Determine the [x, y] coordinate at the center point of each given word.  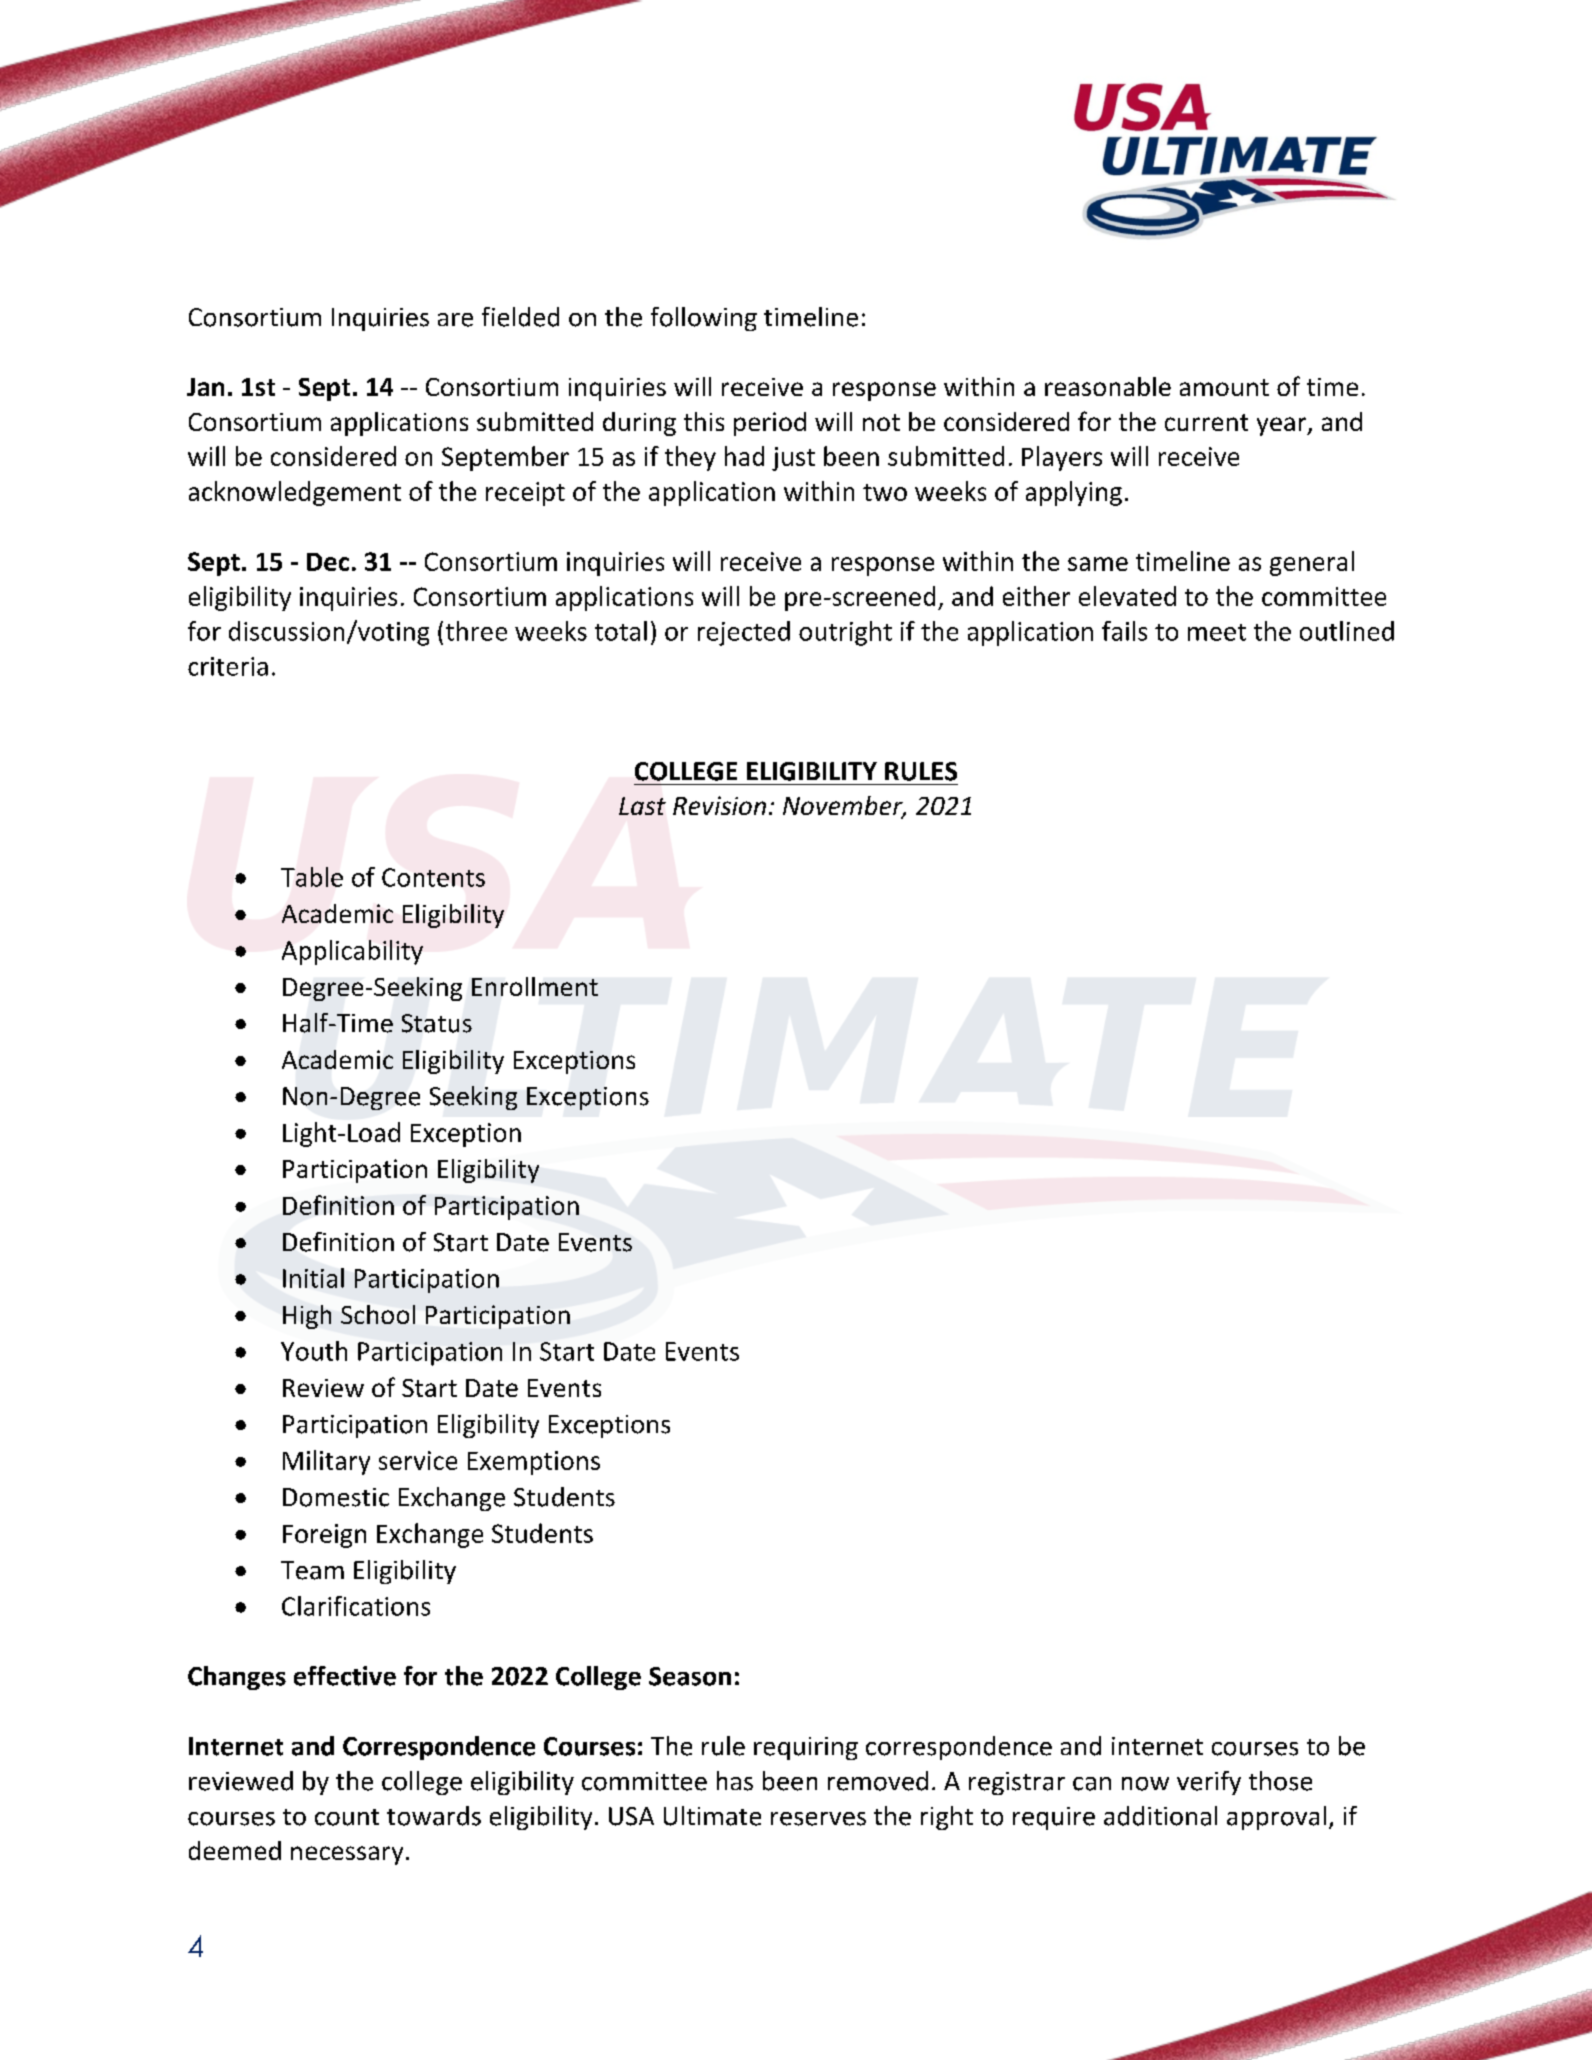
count [347, 1817]
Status [437, 1023]
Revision [719, 805]
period [770, 424]
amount [1224, 387]
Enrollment [535, 986]
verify [1209, 1783]
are [455, 320]
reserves [818, 1819]
